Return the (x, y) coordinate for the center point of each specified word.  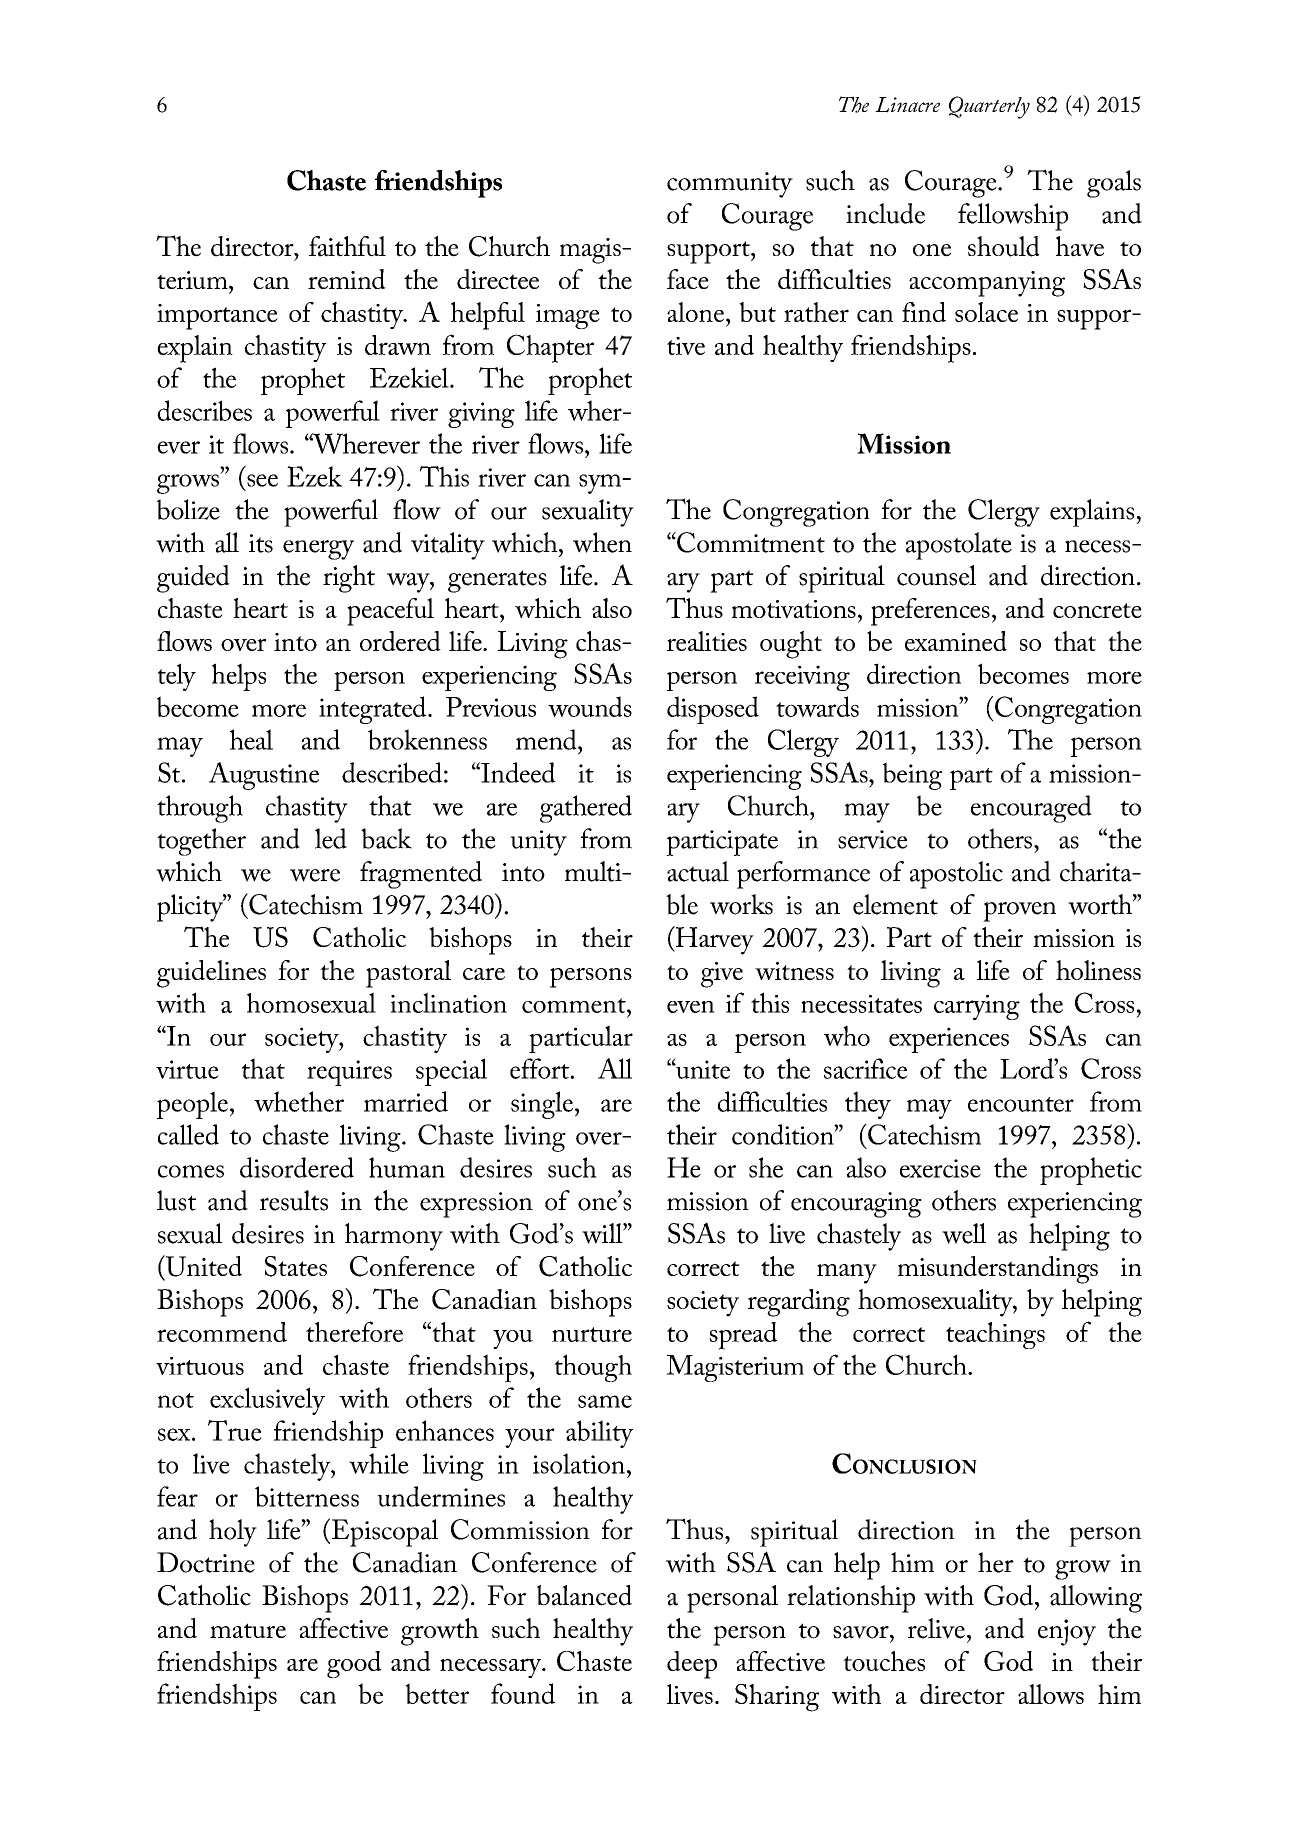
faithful (347, 246)
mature (248, 1630)
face (688, 279)
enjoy (1067, 1632)
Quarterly (989, 107)
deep (692, 1665)
